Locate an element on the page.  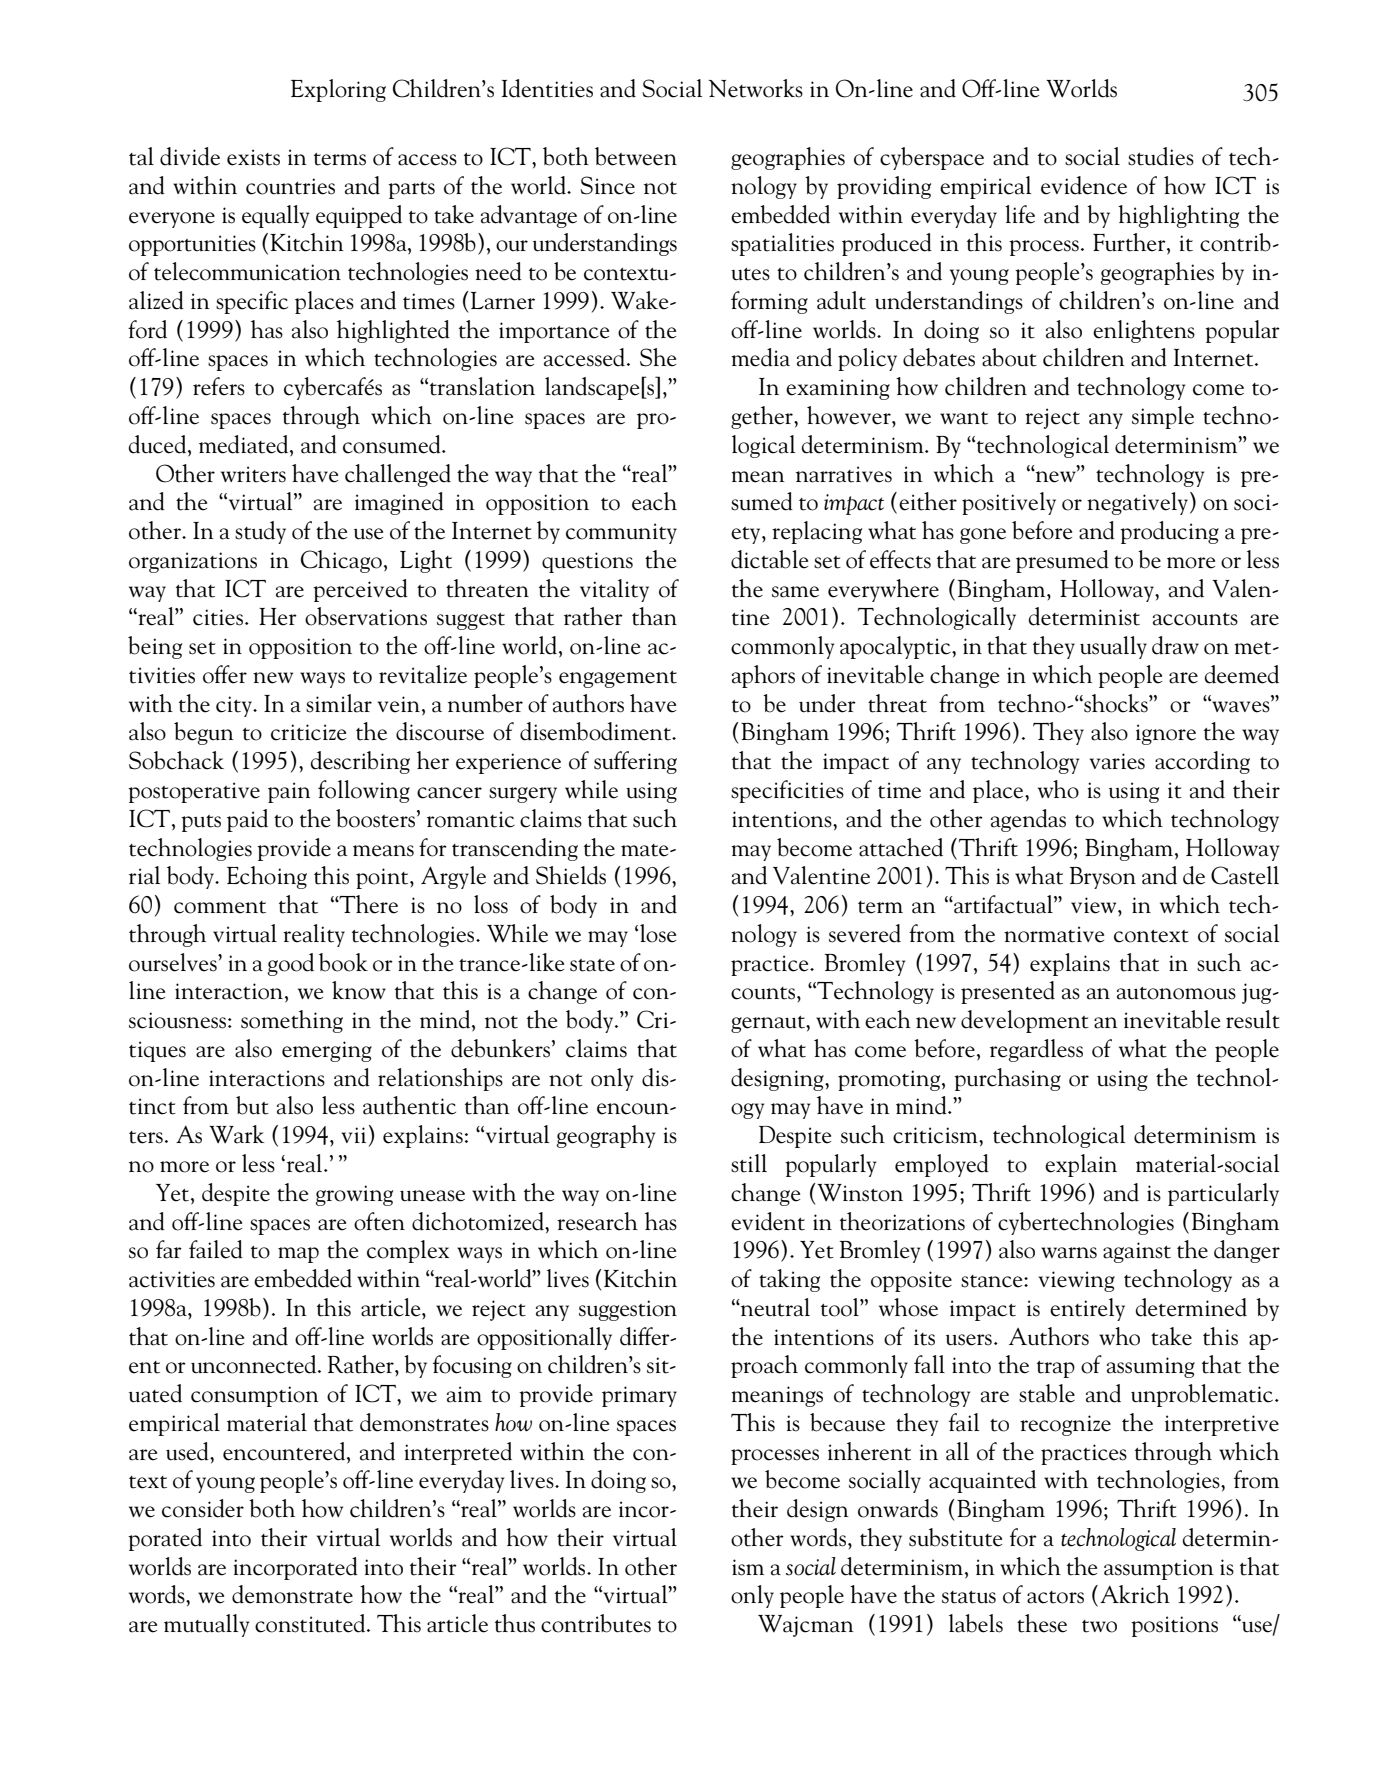
thus is located at coordinates (515, 1623).
